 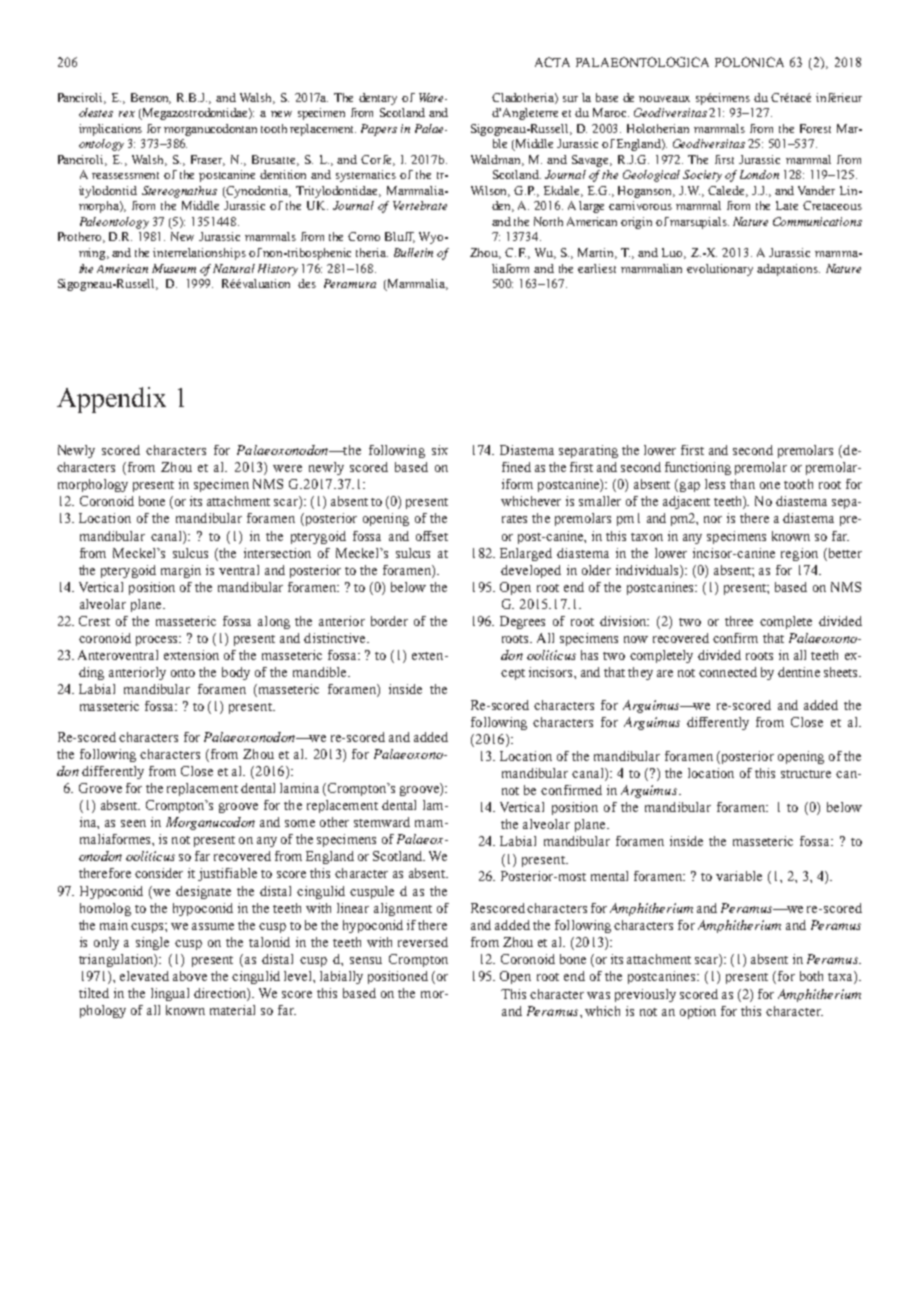 I want to click on Cla, so click(x=501, y=97).
